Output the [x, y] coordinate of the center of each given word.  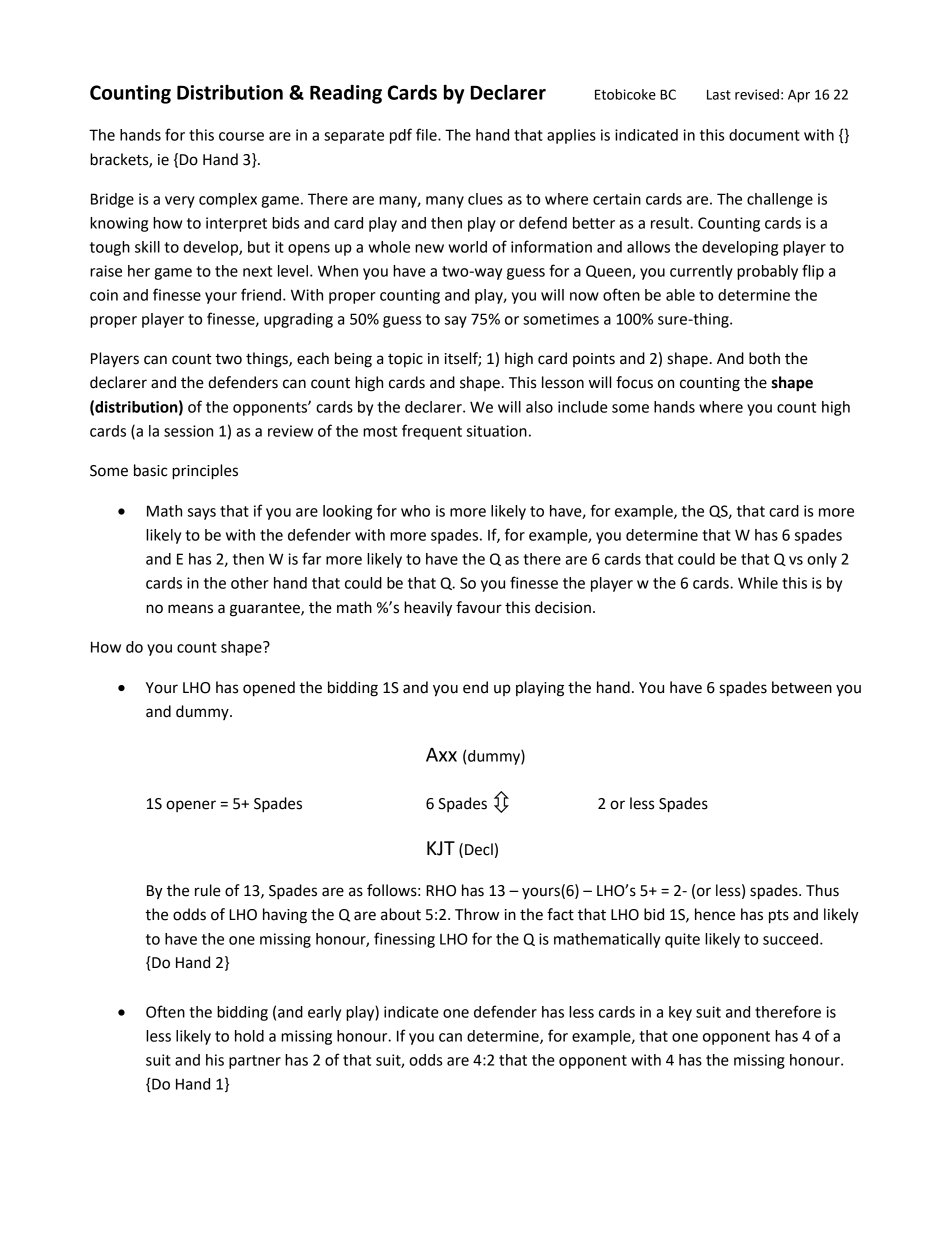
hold [249, 1036]
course [241, 136]
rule [208, 890]
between [802, 687]
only [822, 560]
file [427, 134]
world [467, 247]
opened [269, 689]
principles [205, 472]
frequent [432, 432]
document [764, 135]
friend [261, 294]
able [680, 295]
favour [479, 607]
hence [715, 914]
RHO [441, 891]
